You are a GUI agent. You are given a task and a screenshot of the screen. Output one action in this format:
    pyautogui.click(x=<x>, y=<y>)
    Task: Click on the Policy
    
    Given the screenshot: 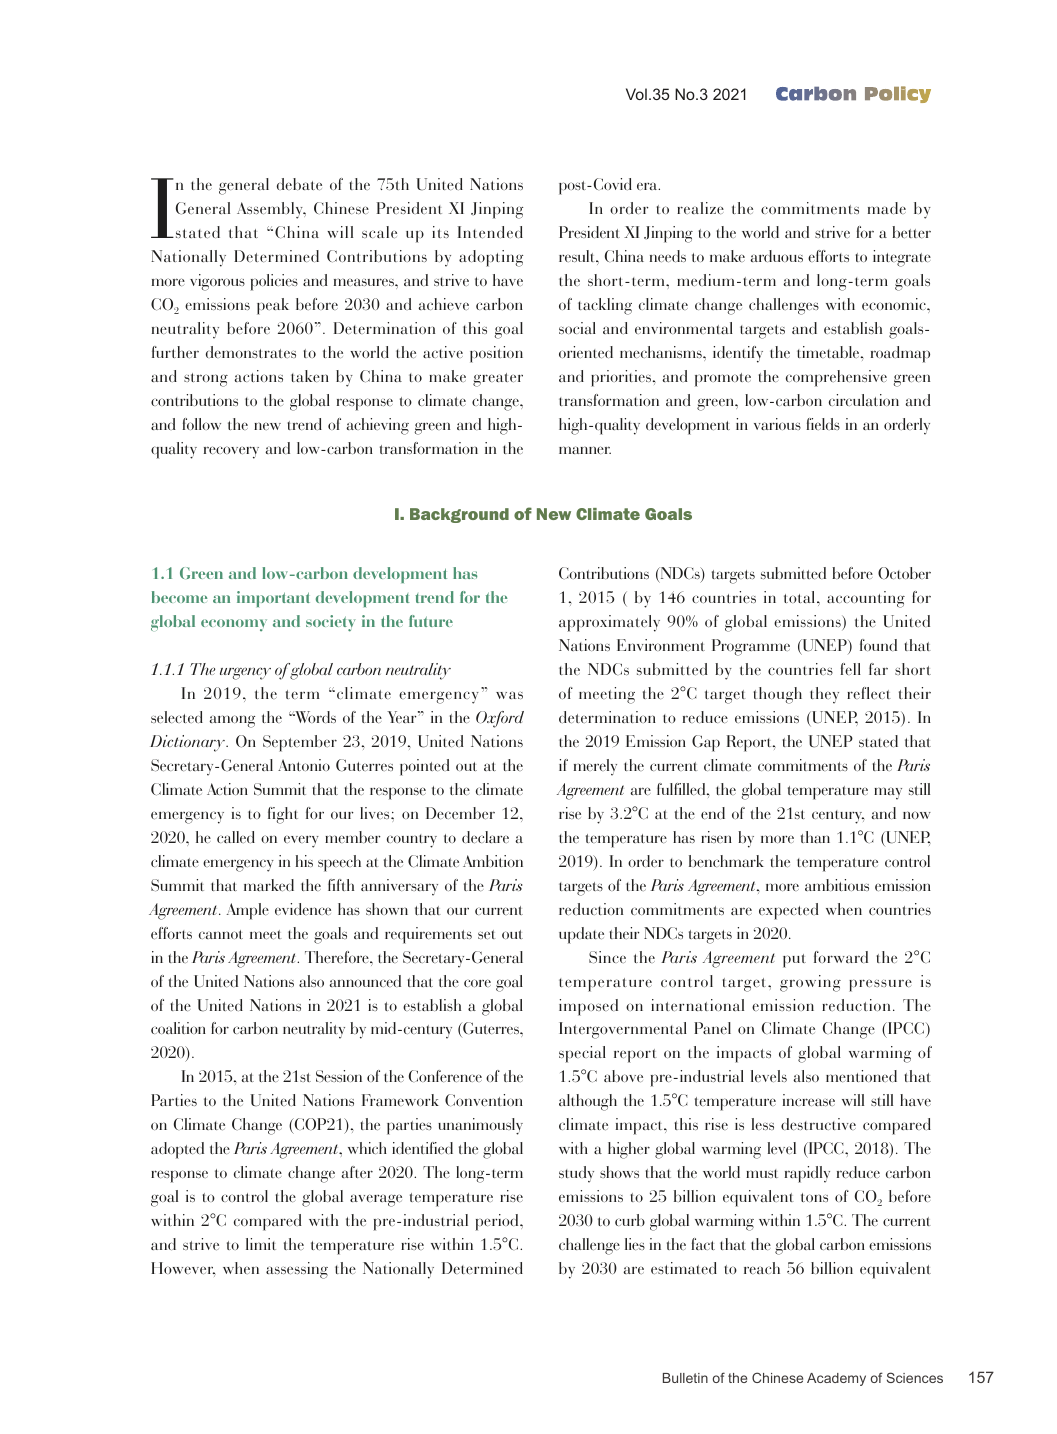 What is the action you would take?
    pyautogui.click(x=898, y=94)
